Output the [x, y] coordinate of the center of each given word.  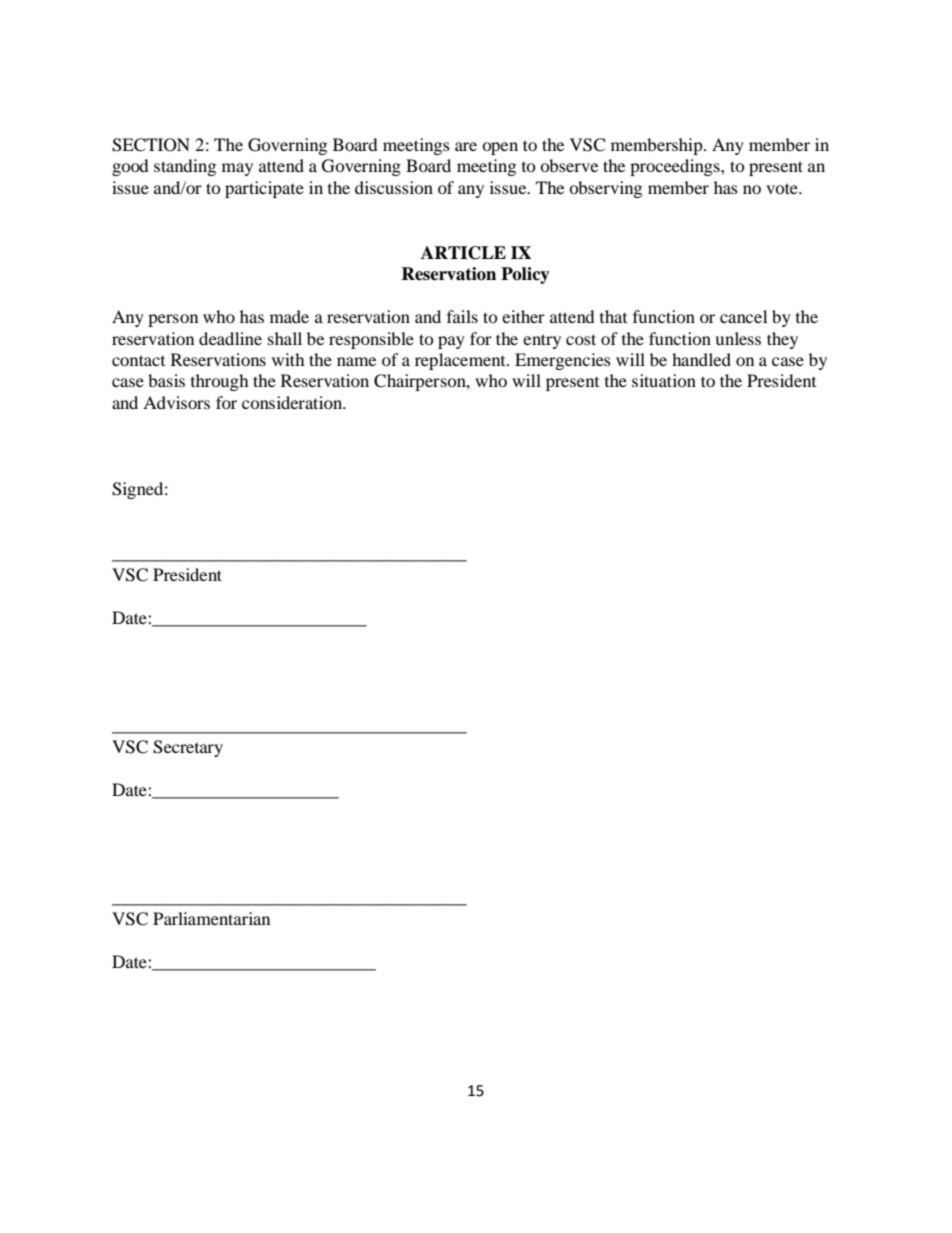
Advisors [176, 402]
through [220, 382]
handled [701, 359]
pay [451, 342]
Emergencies [563, 361]
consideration [293, 402]
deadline [230, 338]
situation [664, 380]
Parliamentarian [211, 918]
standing [185, 167]
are [466, 146]
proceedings [676, 167]
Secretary [188, 748]
